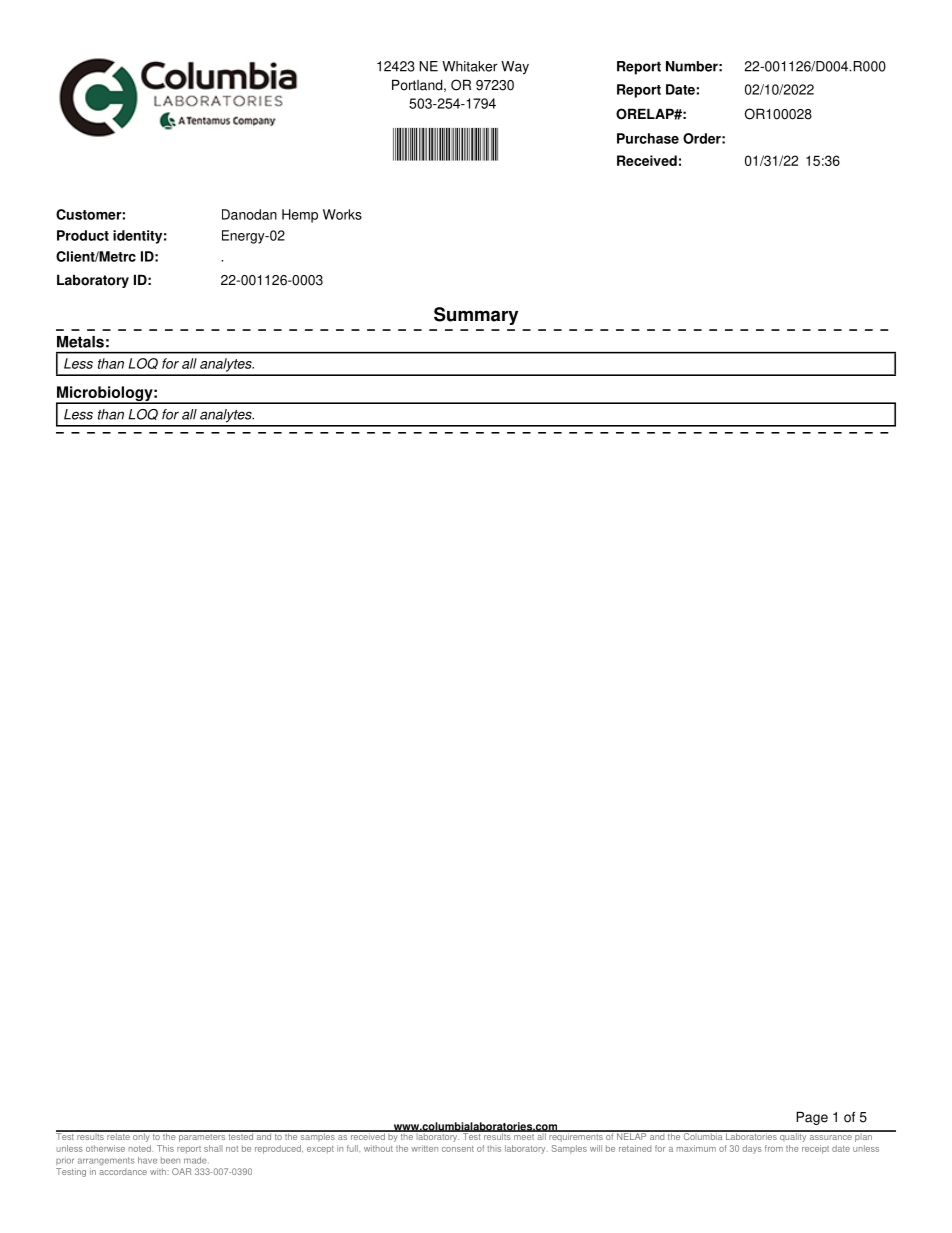 Image resolution: width=952 pixels, height=1233 pixels. Describe the element at coordinates (83, 235) in the screenshot. I see `Product` at that location.
